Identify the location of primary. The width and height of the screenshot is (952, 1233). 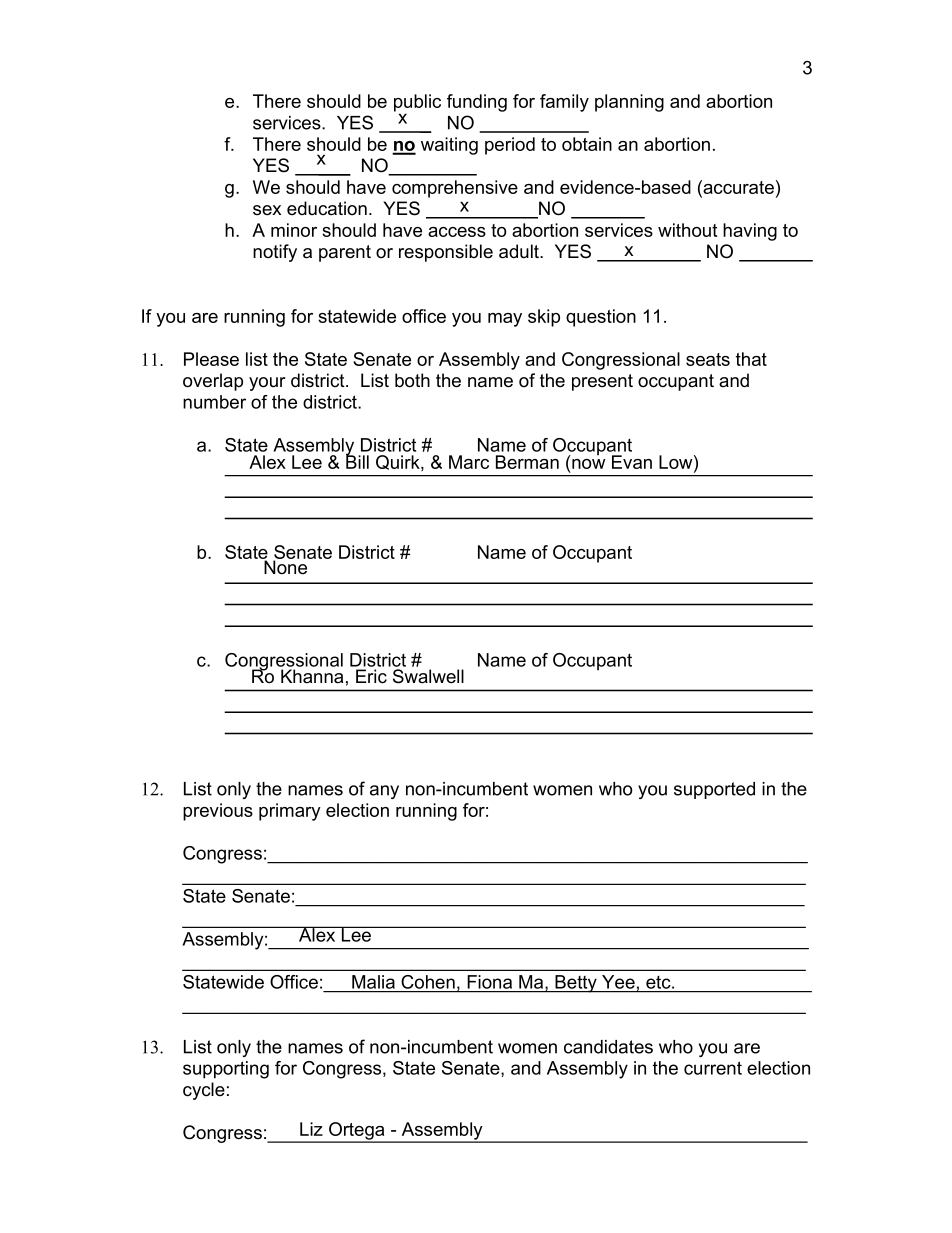
(290, 812).
